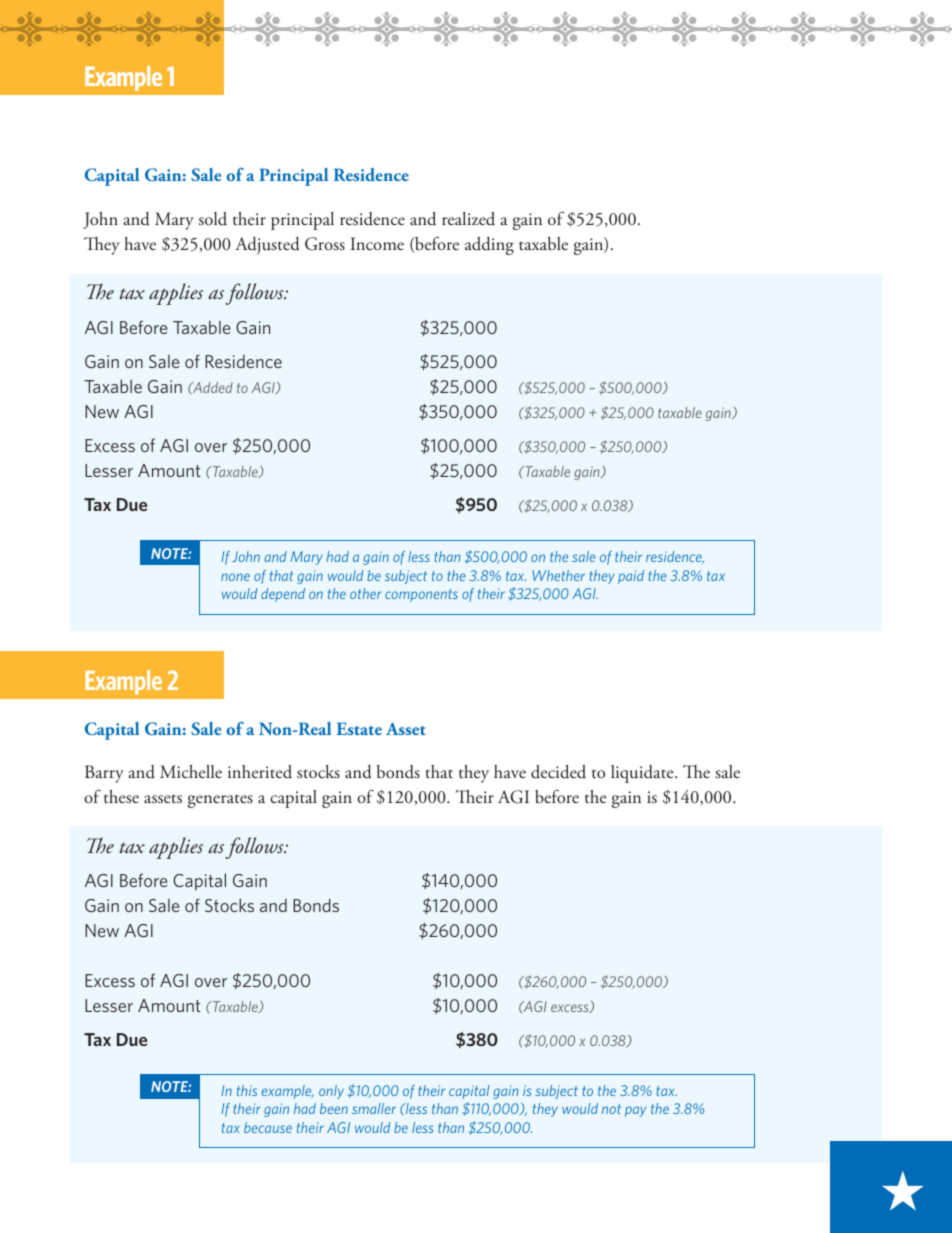 The image size is (952, 1233). I want to click on Estate, so click(359, 728).
